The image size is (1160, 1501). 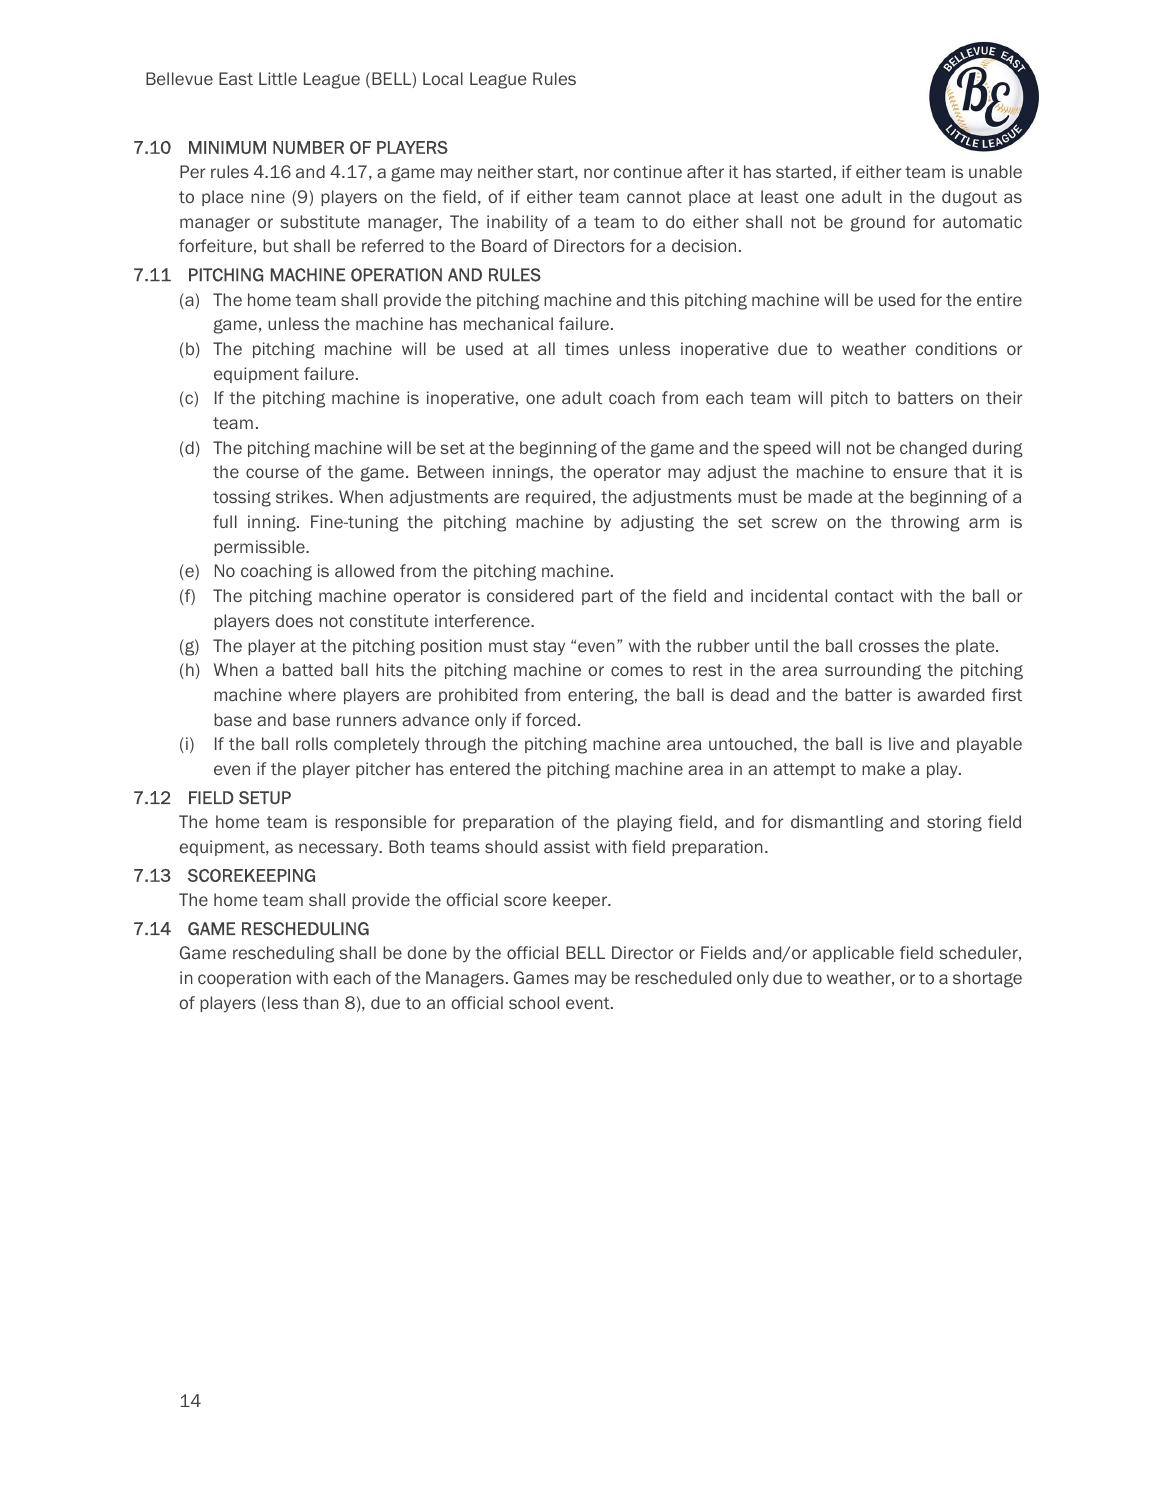 I want to click on unable, so click(x=995, y=171).
